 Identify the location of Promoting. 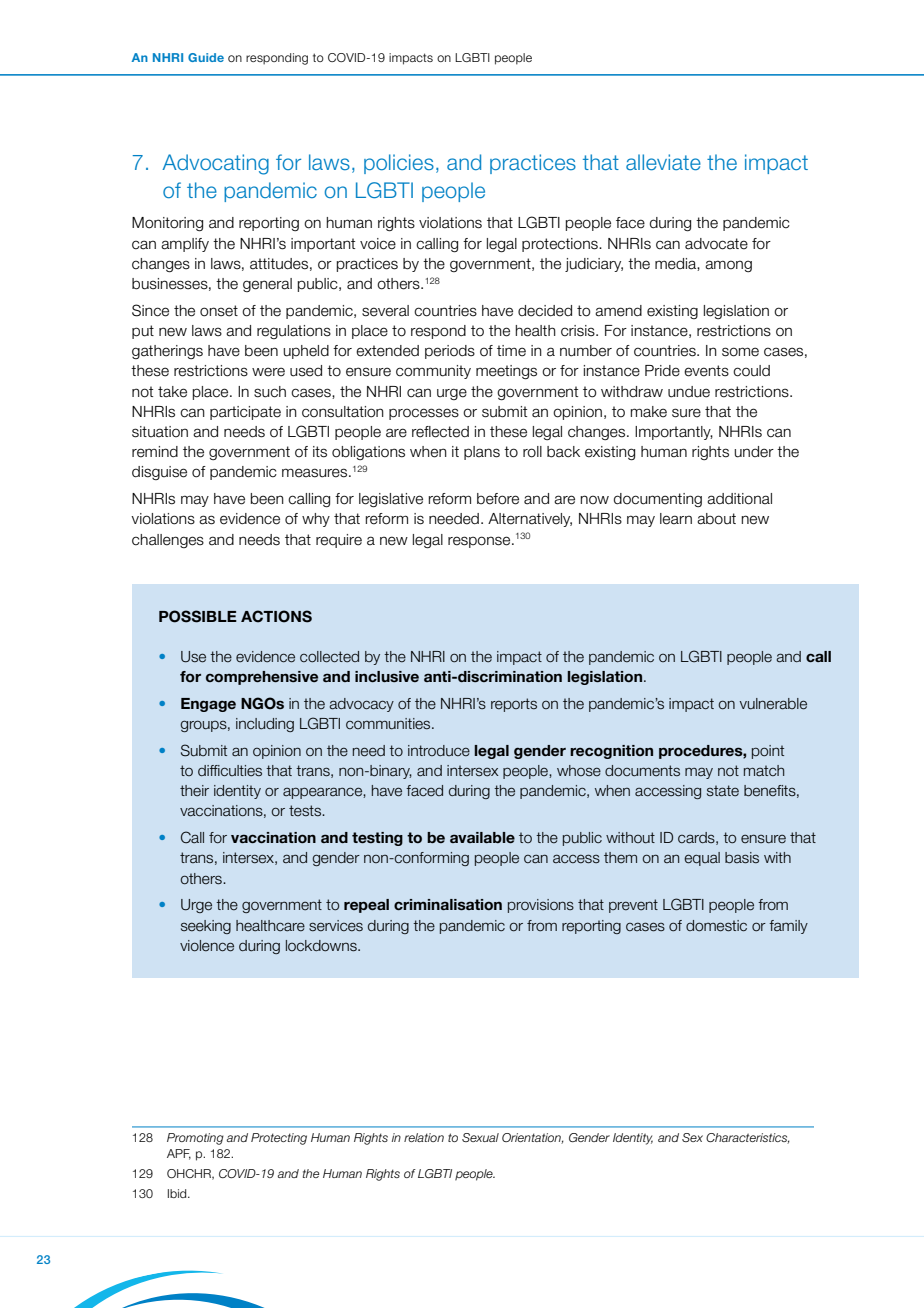
(195, 1139).
